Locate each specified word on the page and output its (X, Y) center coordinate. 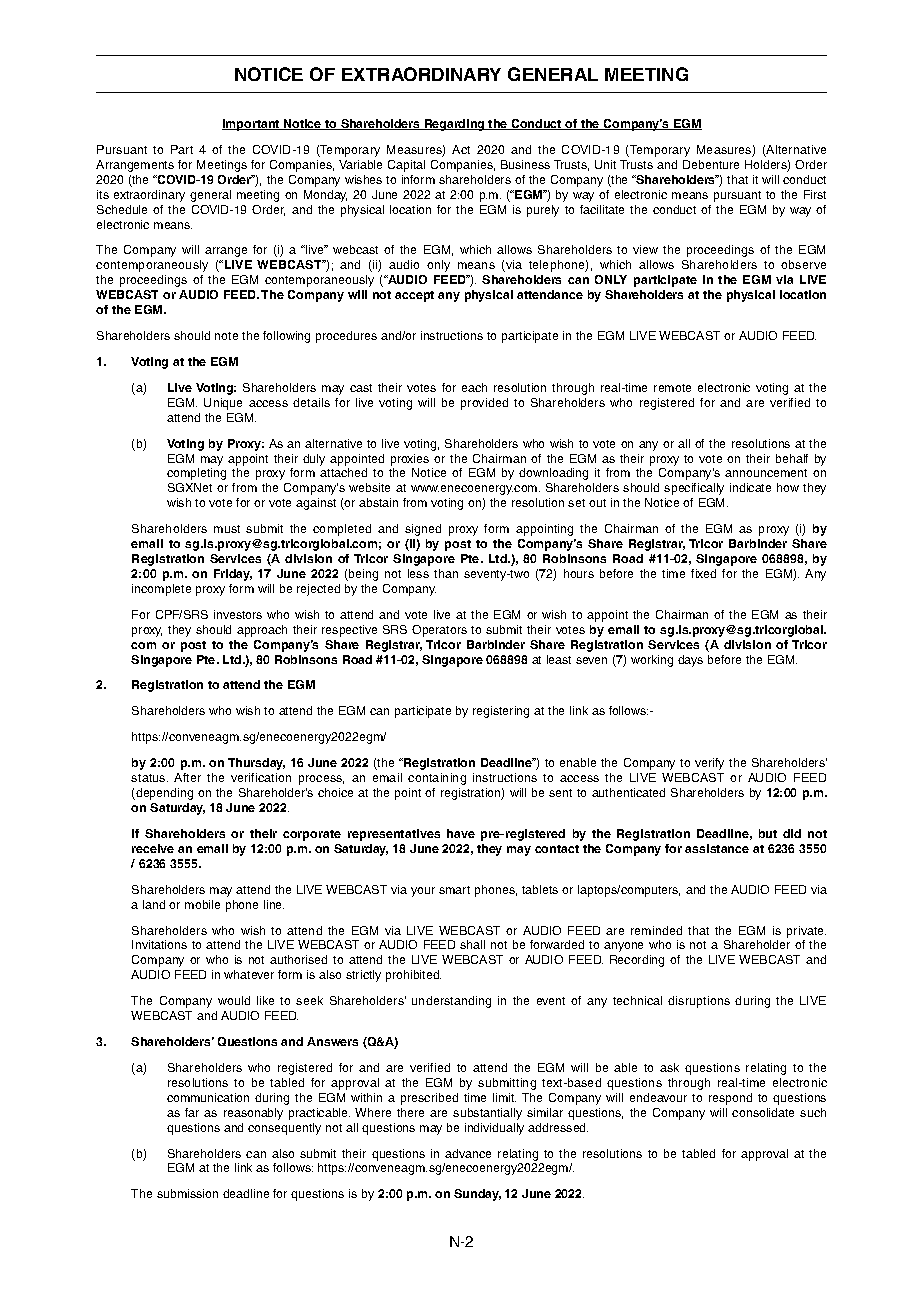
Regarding (454, 125)
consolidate (763, 1112)
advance (468, 1153)
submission (187, 1193)
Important (252, 125)
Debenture (711, 164)
